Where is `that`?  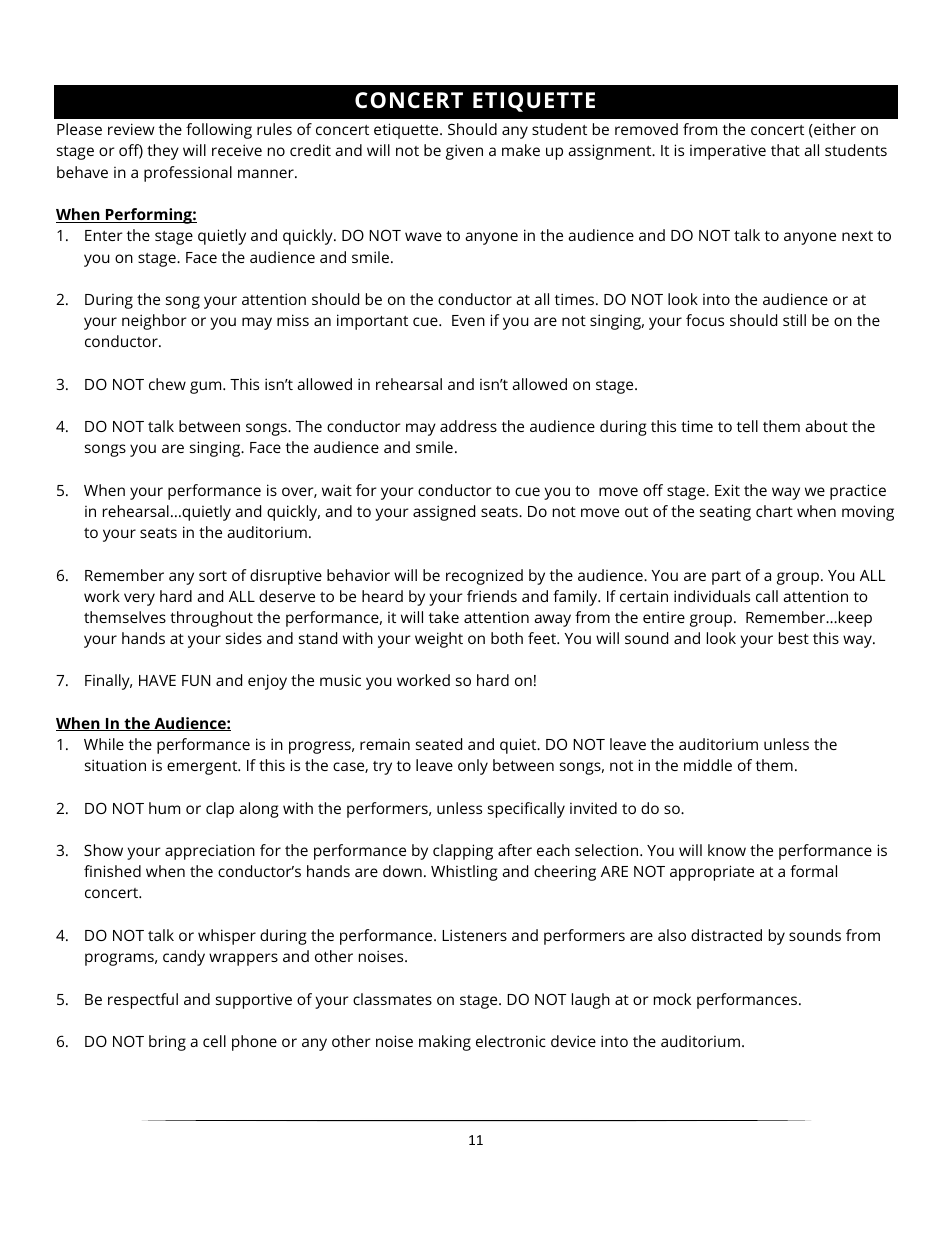 that is located at coordinates (785, 150).
